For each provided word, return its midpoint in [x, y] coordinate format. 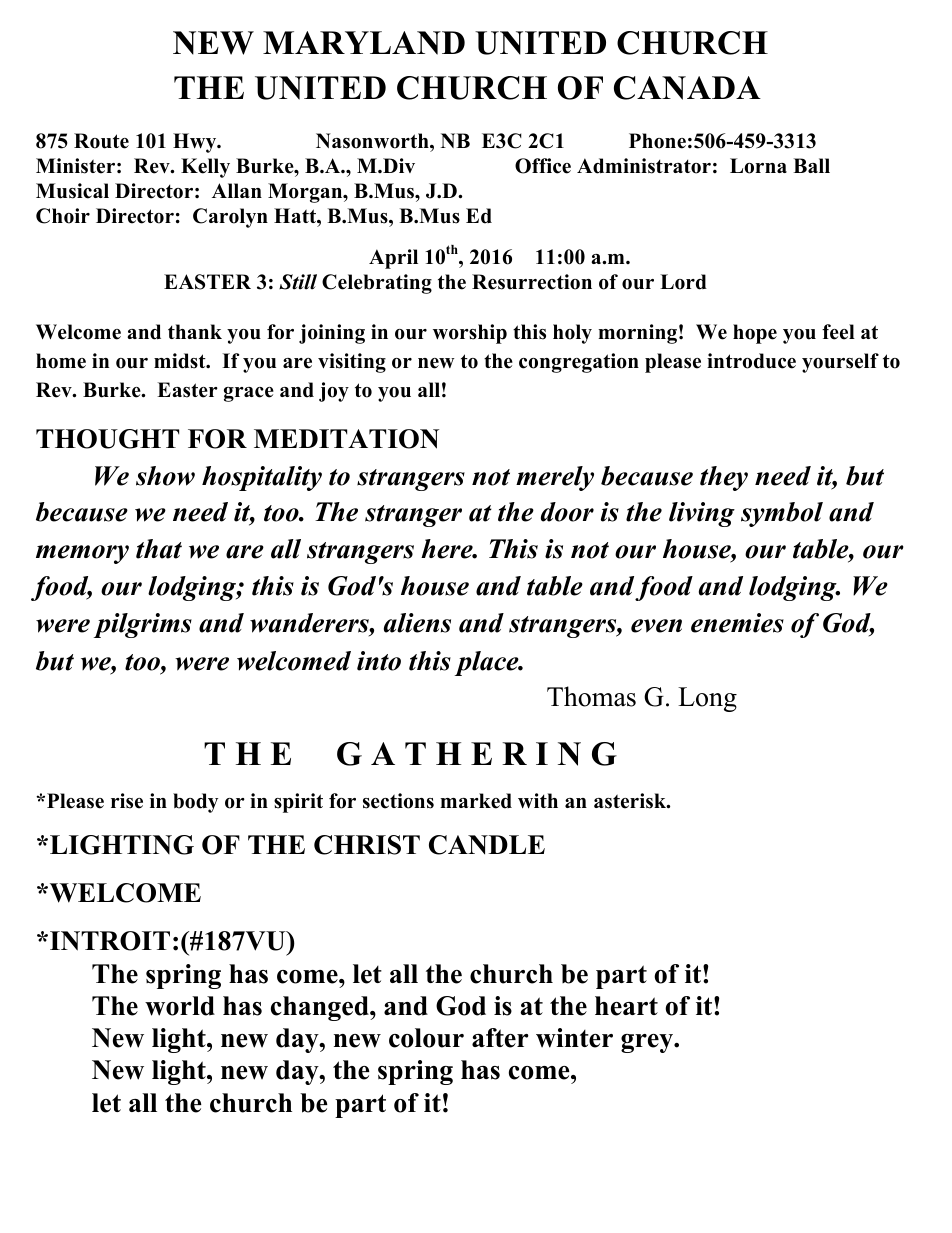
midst [181, 361]
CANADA [687, 88]
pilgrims [143, 625]
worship [470, 334]
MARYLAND [364, 43]
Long [707, 699]
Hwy [196, 143]
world [180, 1006]
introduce [751, 361]
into [379, 661]
